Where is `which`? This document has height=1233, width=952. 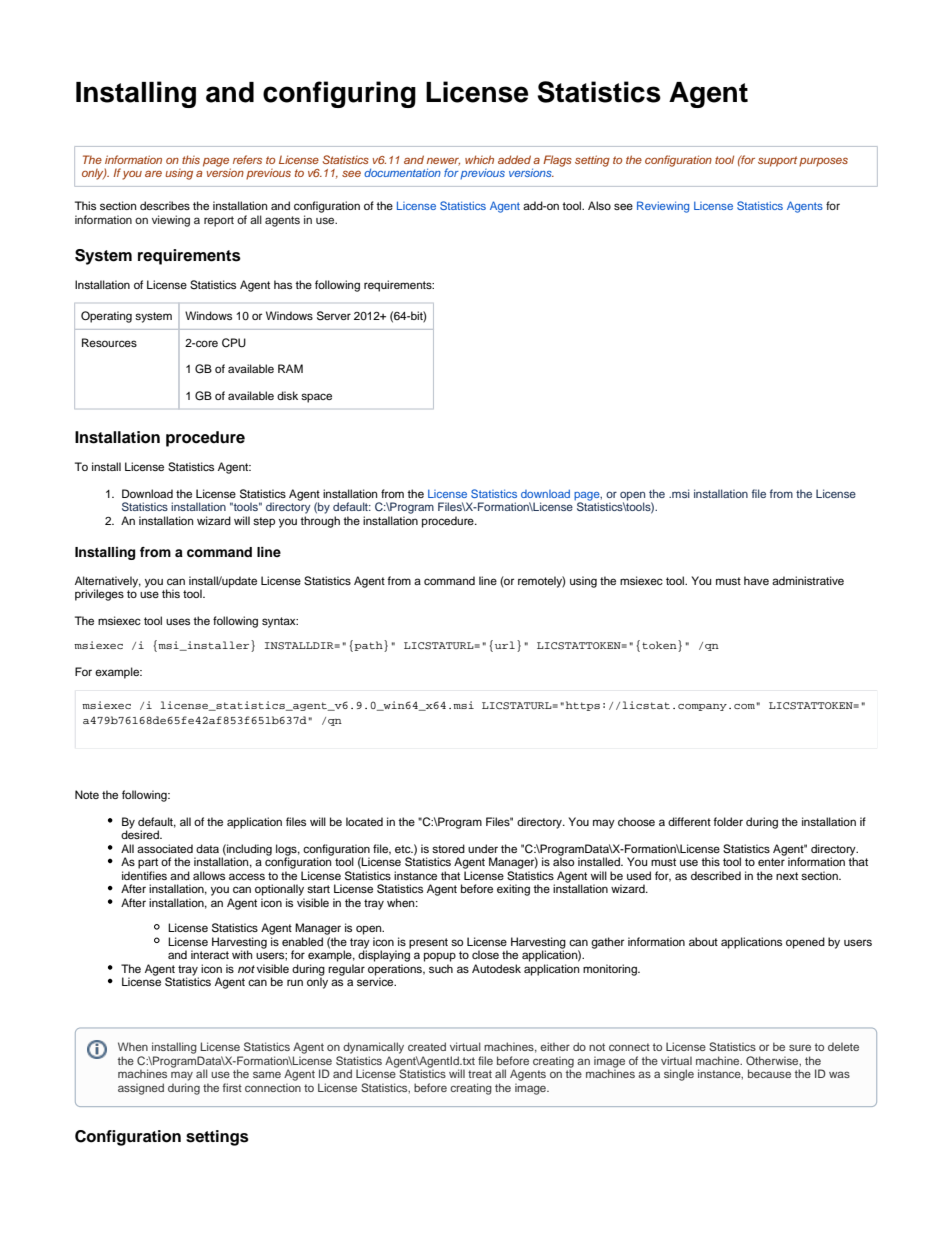
which is located at coordinates (479, 159).
